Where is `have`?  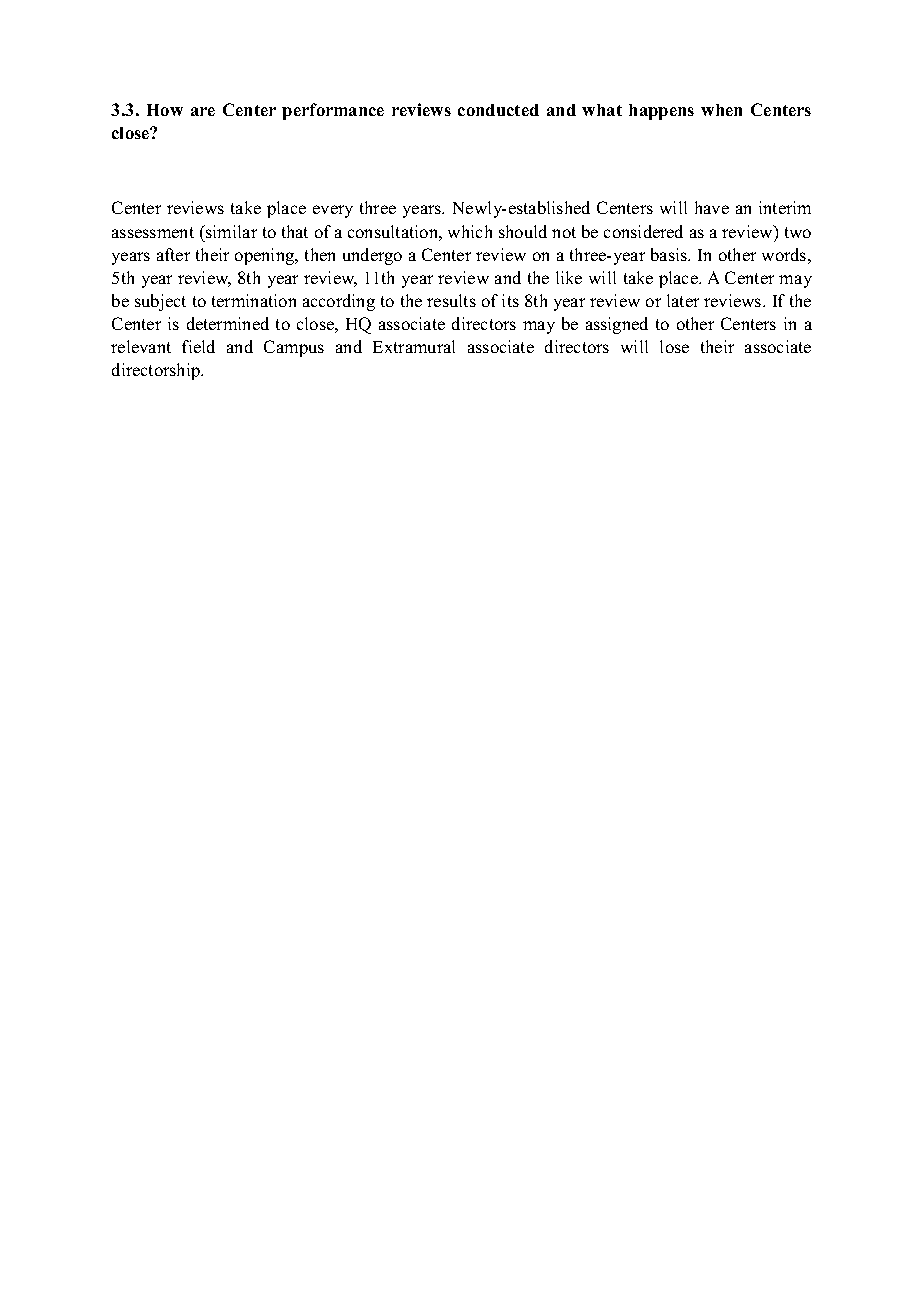
have is located at coordinates (712, 207).
